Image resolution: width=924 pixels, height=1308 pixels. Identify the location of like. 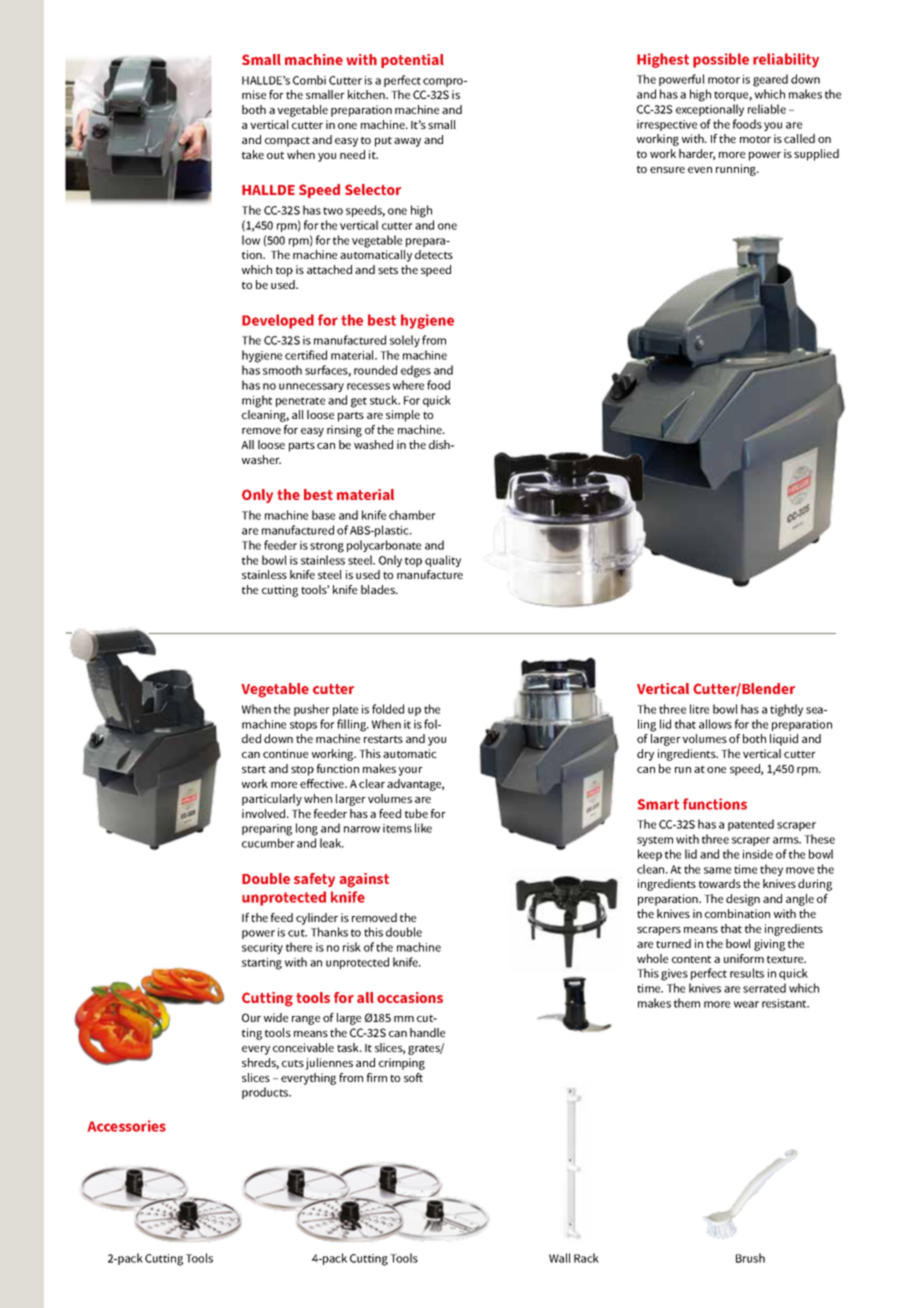
(423, 828).
